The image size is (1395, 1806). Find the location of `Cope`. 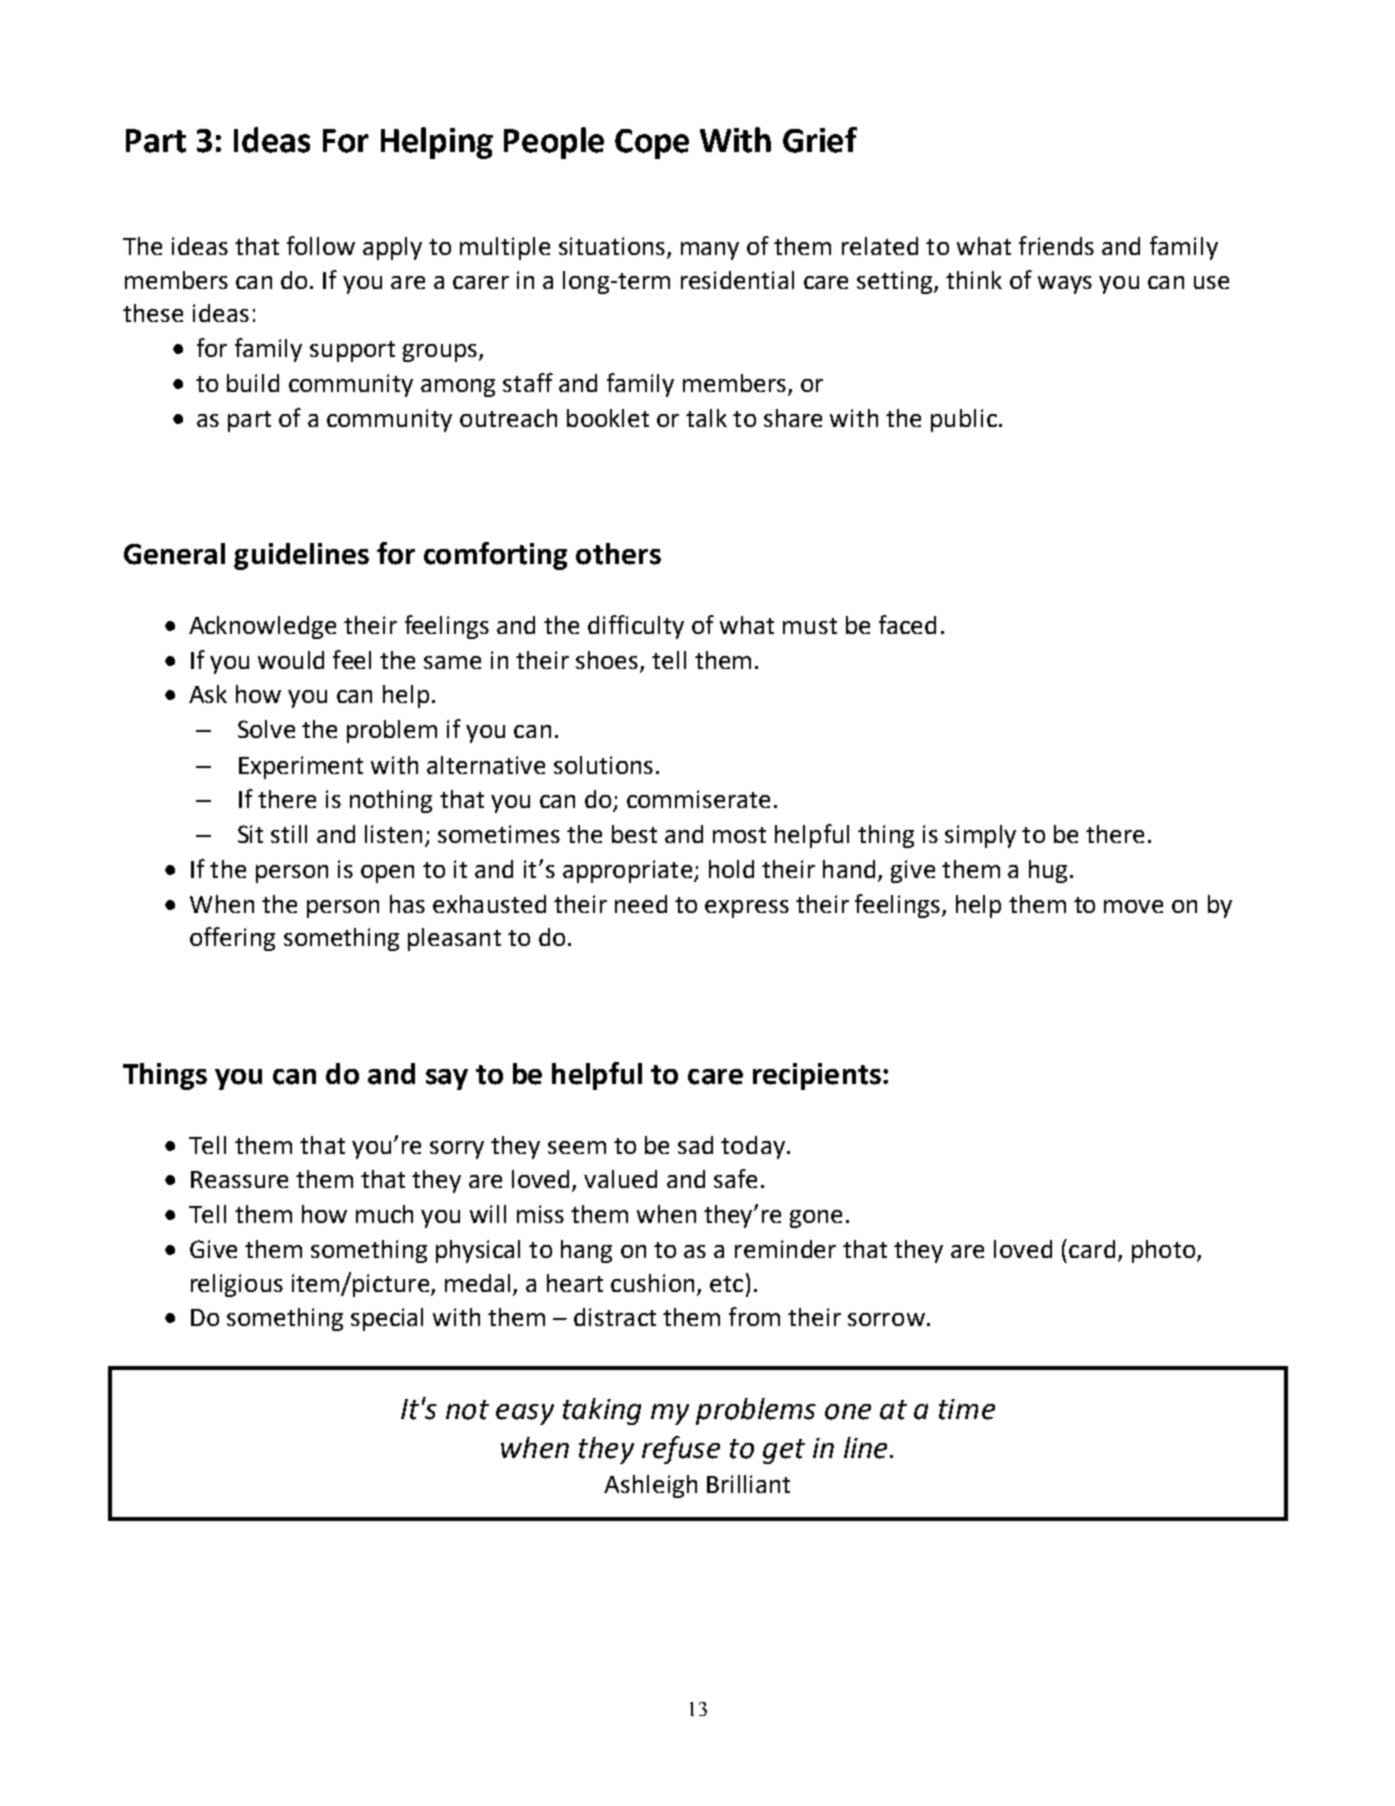

Cope is located at coordinates (652, 144).
